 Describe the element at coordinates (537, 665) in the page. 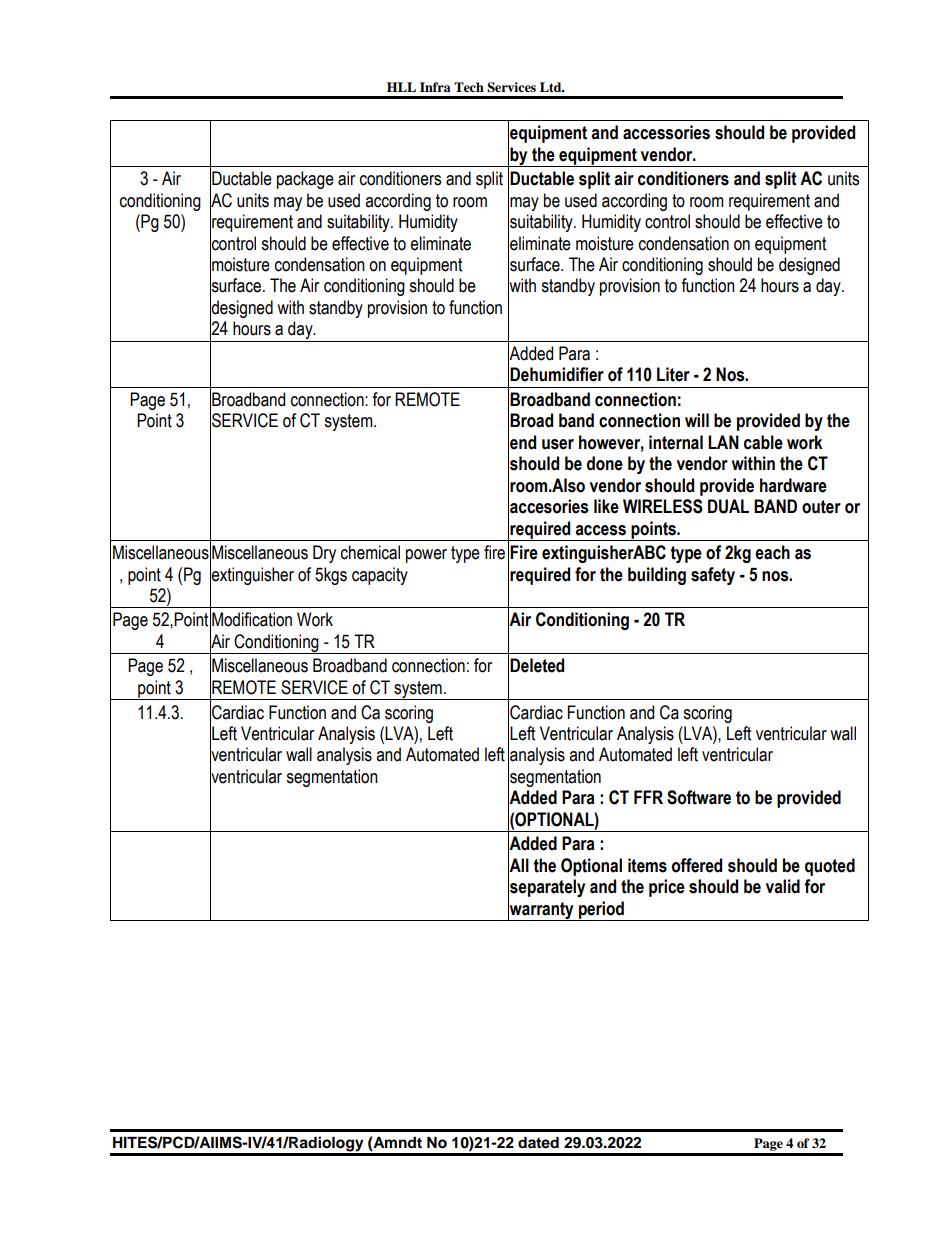

I see `Deleted` at that location.
